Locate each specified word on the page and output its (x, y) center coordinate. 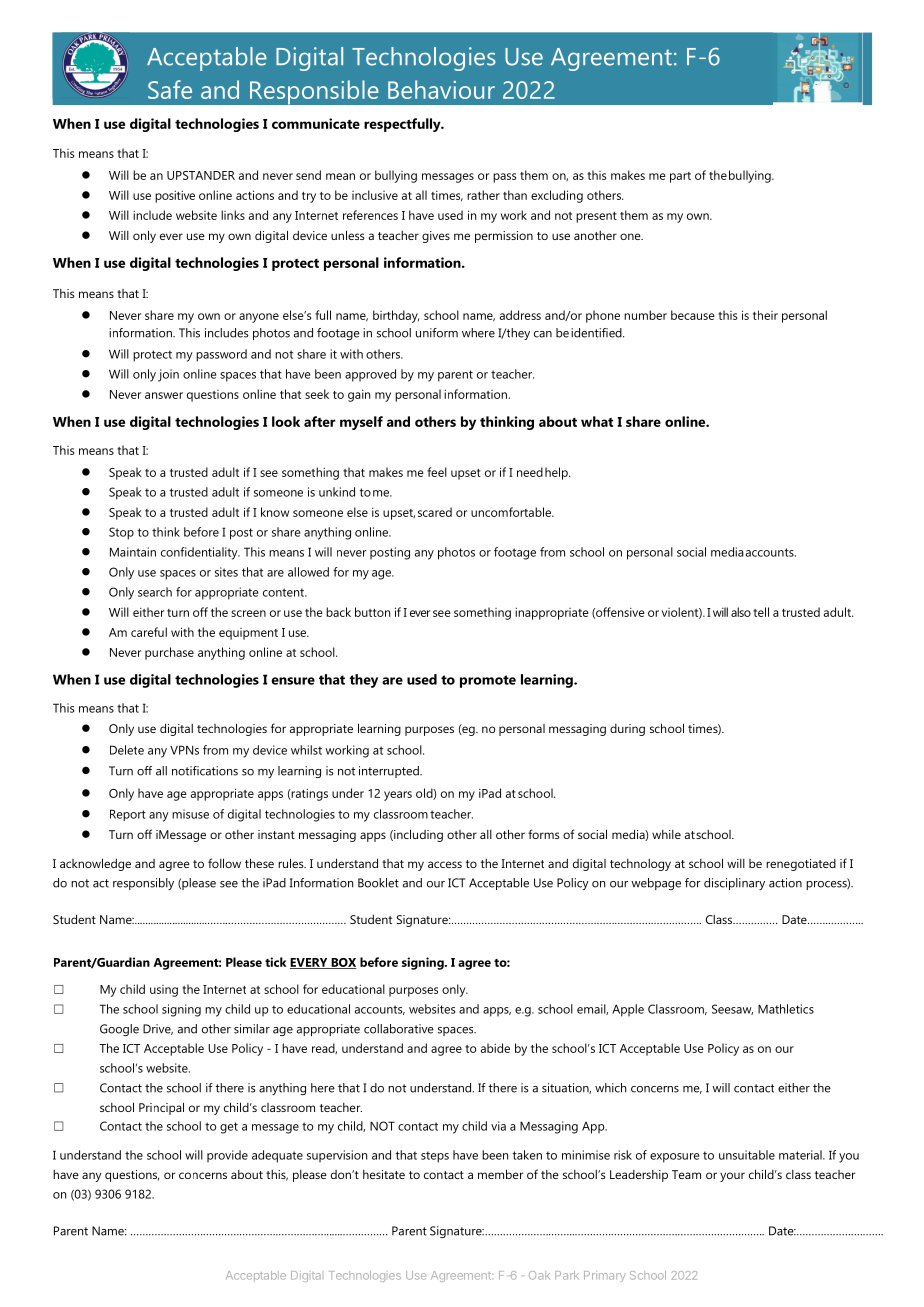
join (168, 375)
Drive (158, 1029)
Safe (170, 89)
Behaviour (441, 89)
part (680, 177)
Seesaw (732, 1009)
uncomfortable (512, 512)
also (741, 612)
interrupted (390, 772)
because (693, 315)
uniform (437, 333)
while (666, 834)
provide (227, 1156)
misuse (190, 814)
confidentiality (200, 553)
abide (495, 1048)
